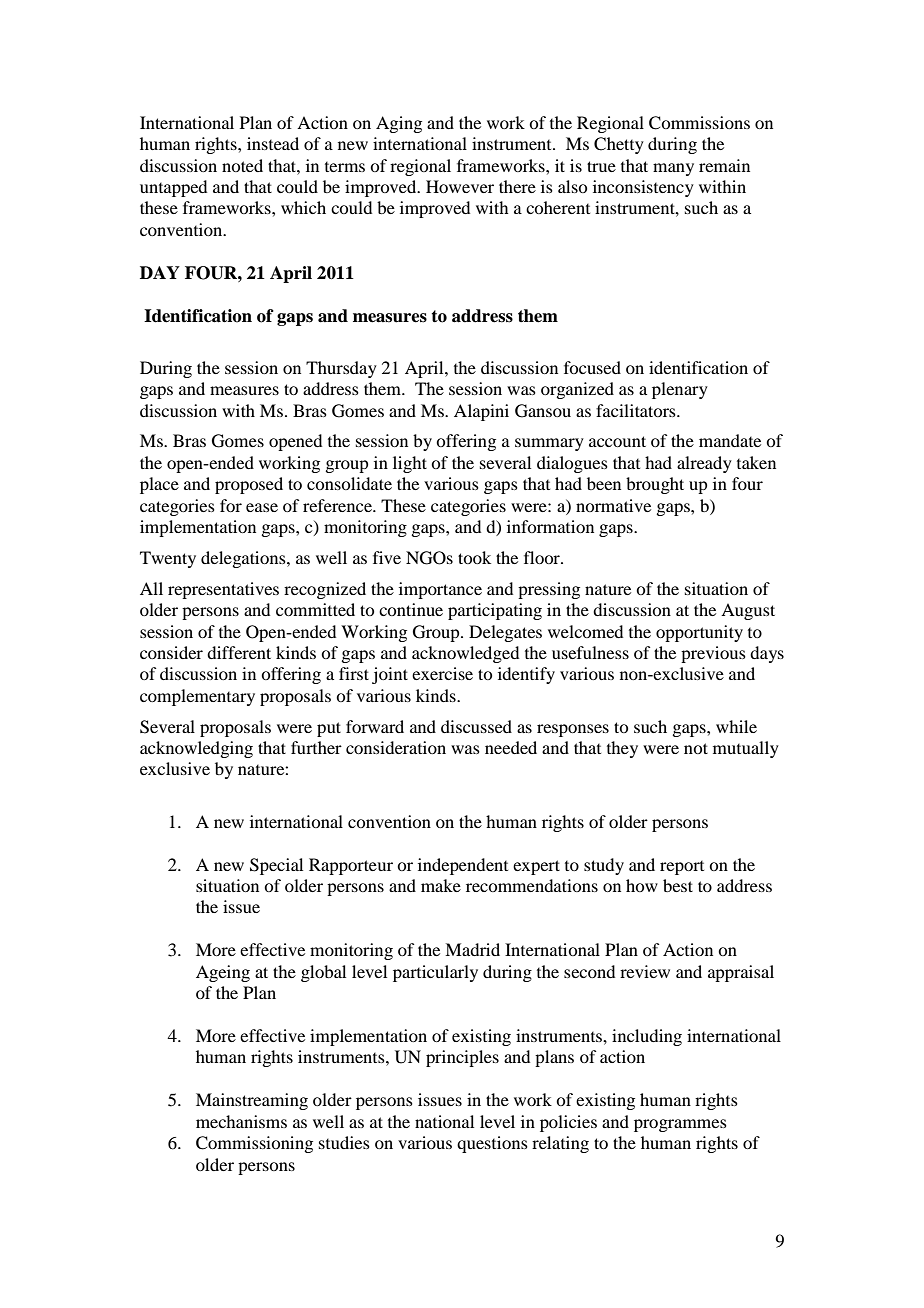 The image size is (924, 1308). What do you see at coordinates (242, 165) in the screenshot?
I see `noted` at bounding box center [242, 165].
